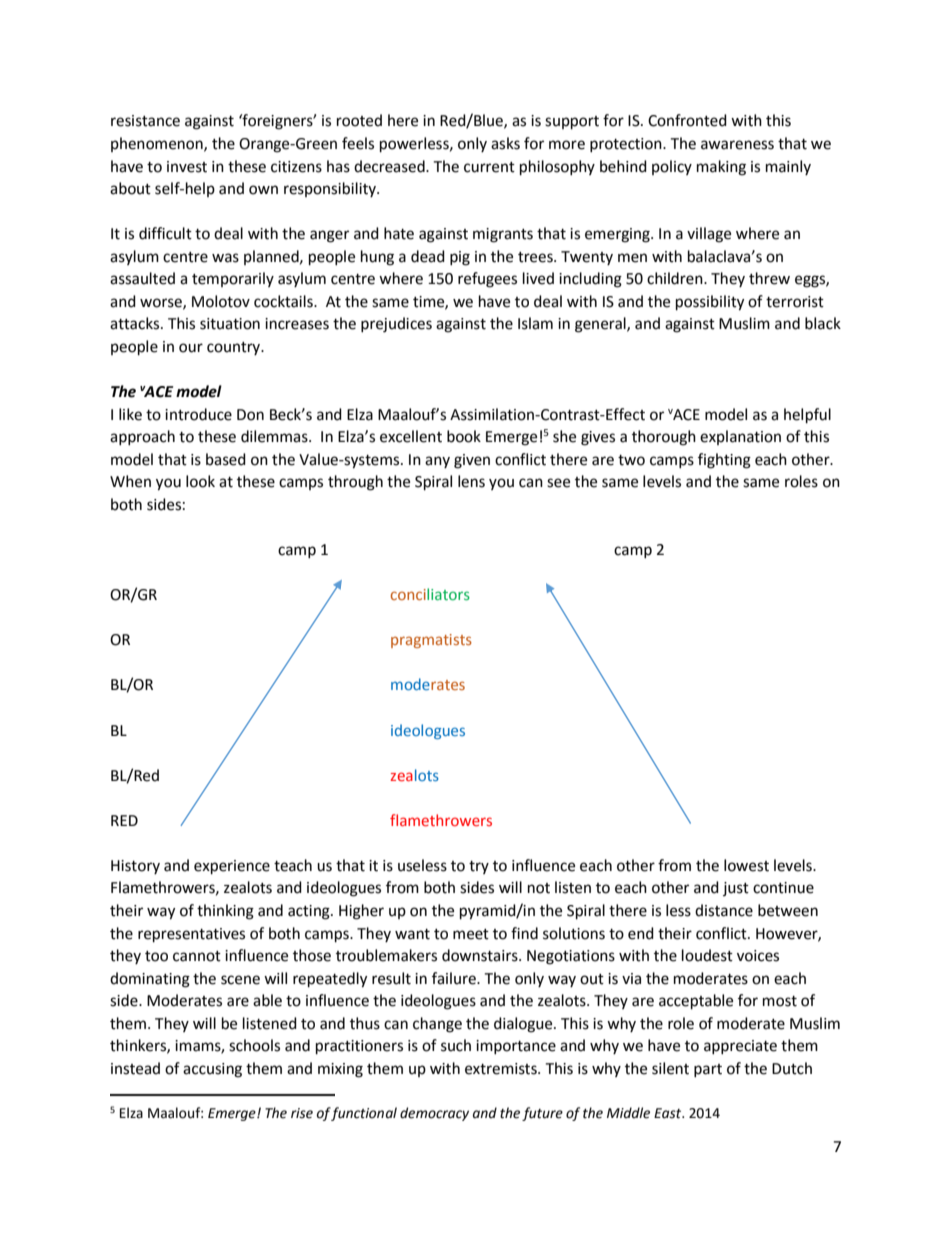 The height and width of the screenshot is (1233, 952). I want to click on pragmatists, so click(431, 641).
